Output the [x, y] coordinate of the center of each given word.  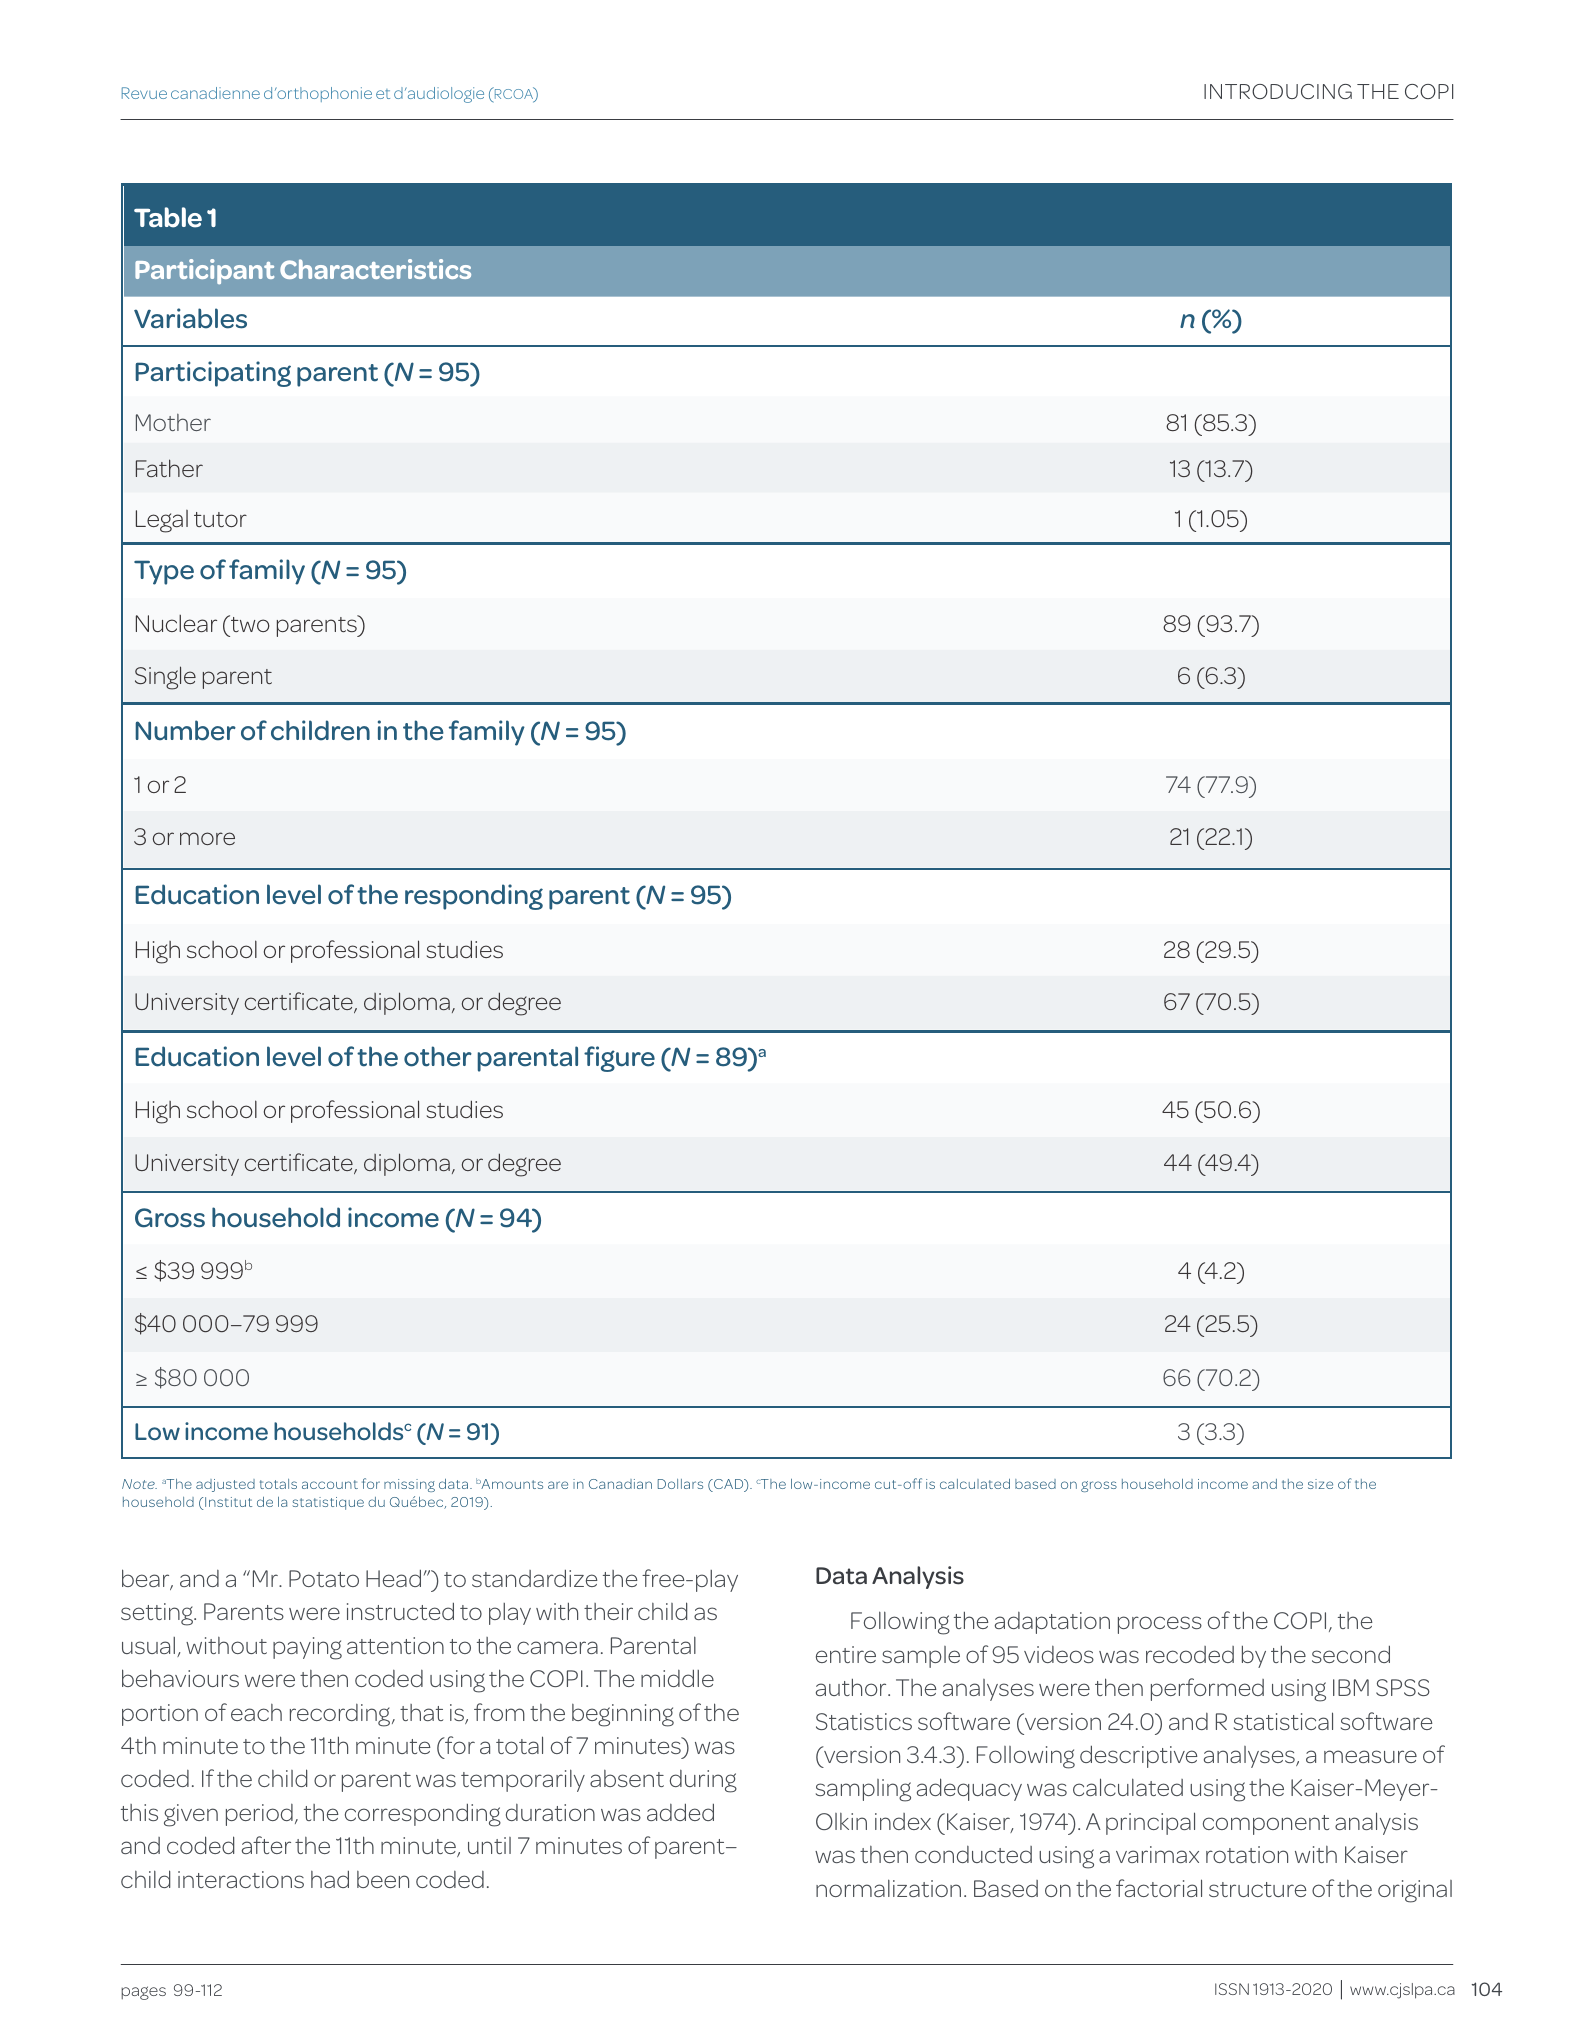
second [1351, 1654]
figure [619, 1059]
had [330, 1879]
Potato [324, 1578]
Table [168, 217]
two [249, 623]
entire [846, 1654]
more [207, 838]
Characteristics [375, 269]
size [1320, 1484]
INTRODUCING [1278, 91]
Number [185, 730]
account [330, 1484]
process [1160, 1625]
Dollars [680, 1484]
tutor [220, 519]
